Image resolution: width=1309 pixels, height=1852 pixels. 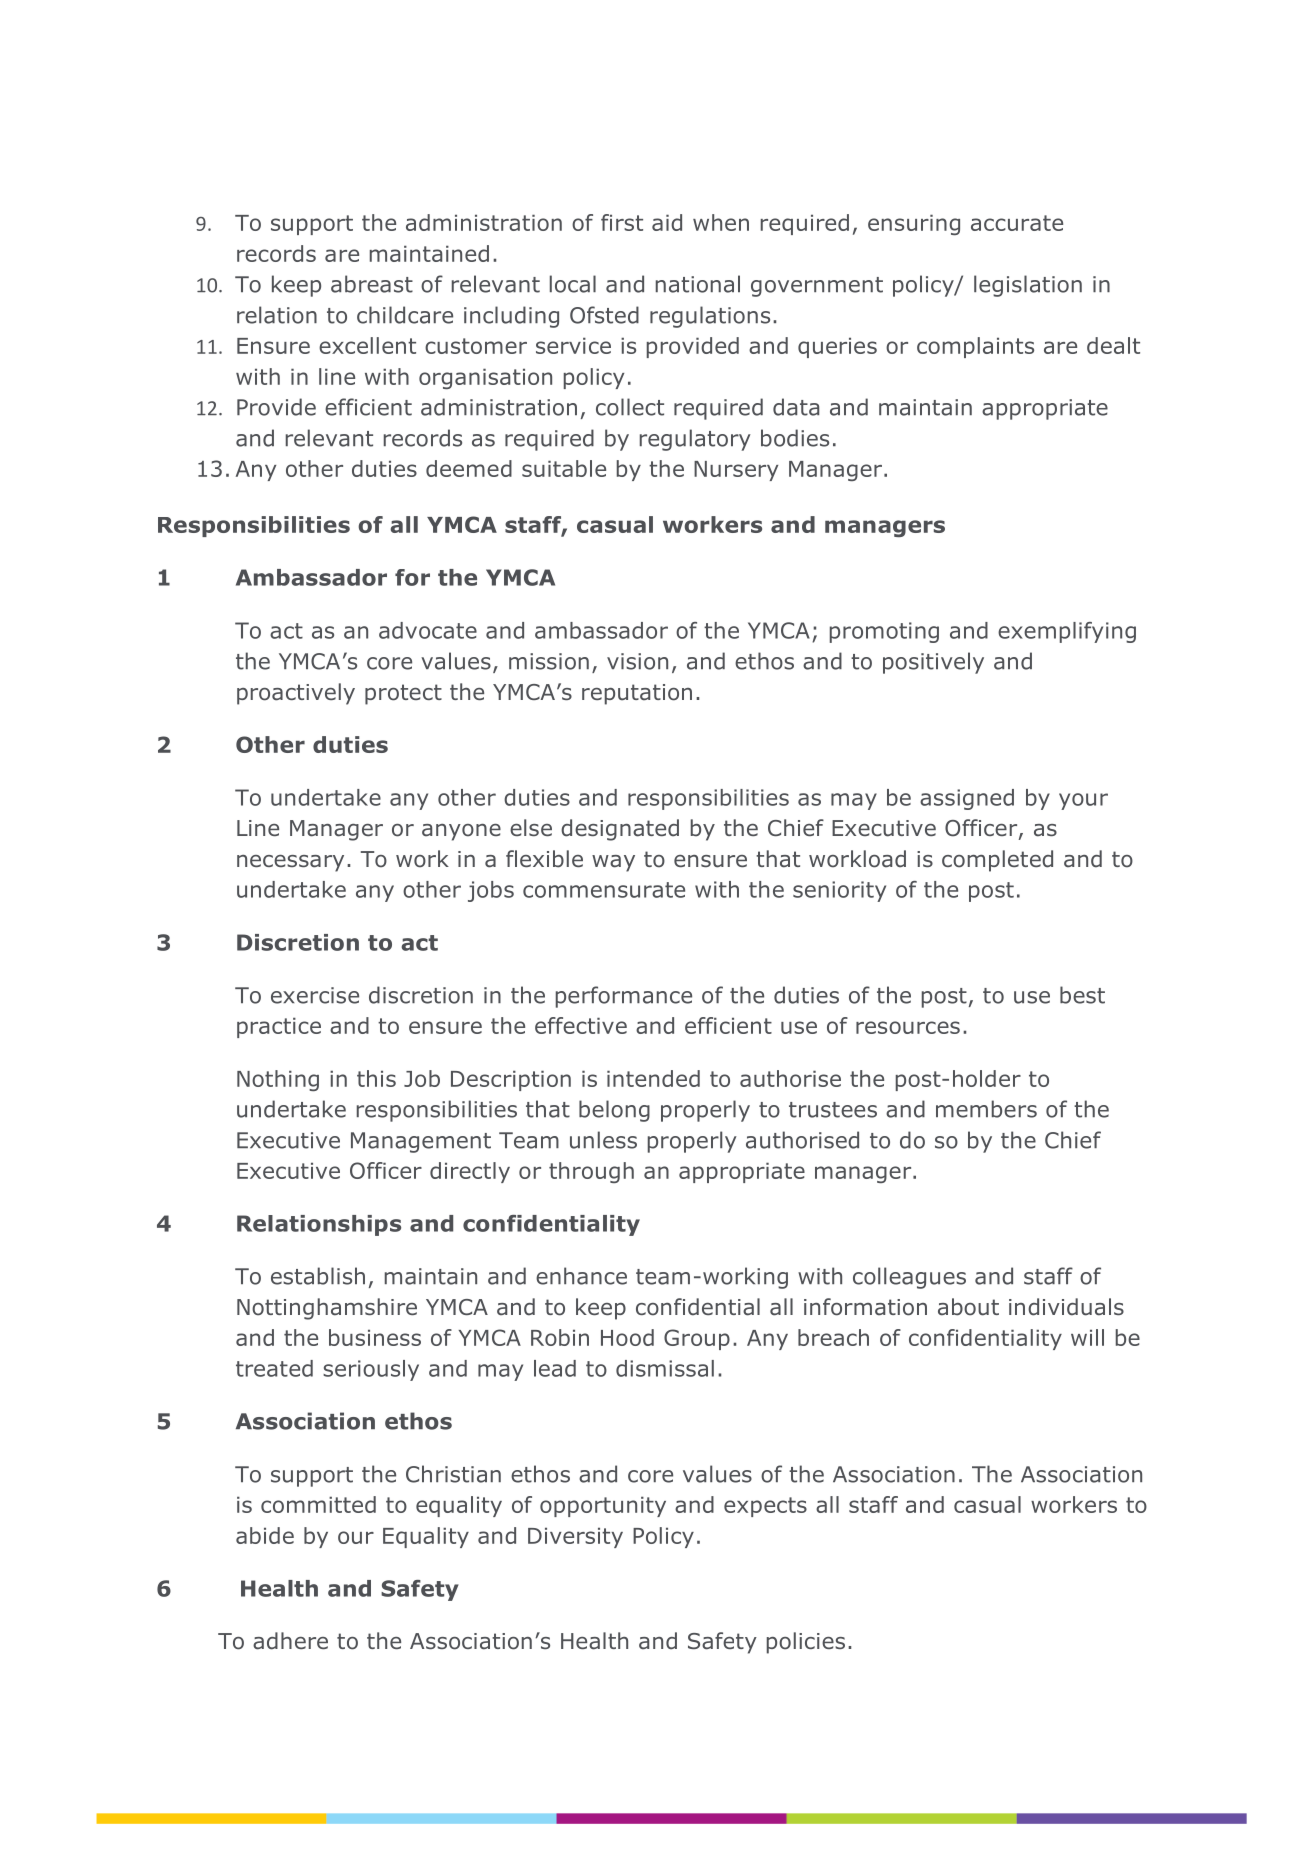 I want to click on anyone, so click(x=461, y=832).
